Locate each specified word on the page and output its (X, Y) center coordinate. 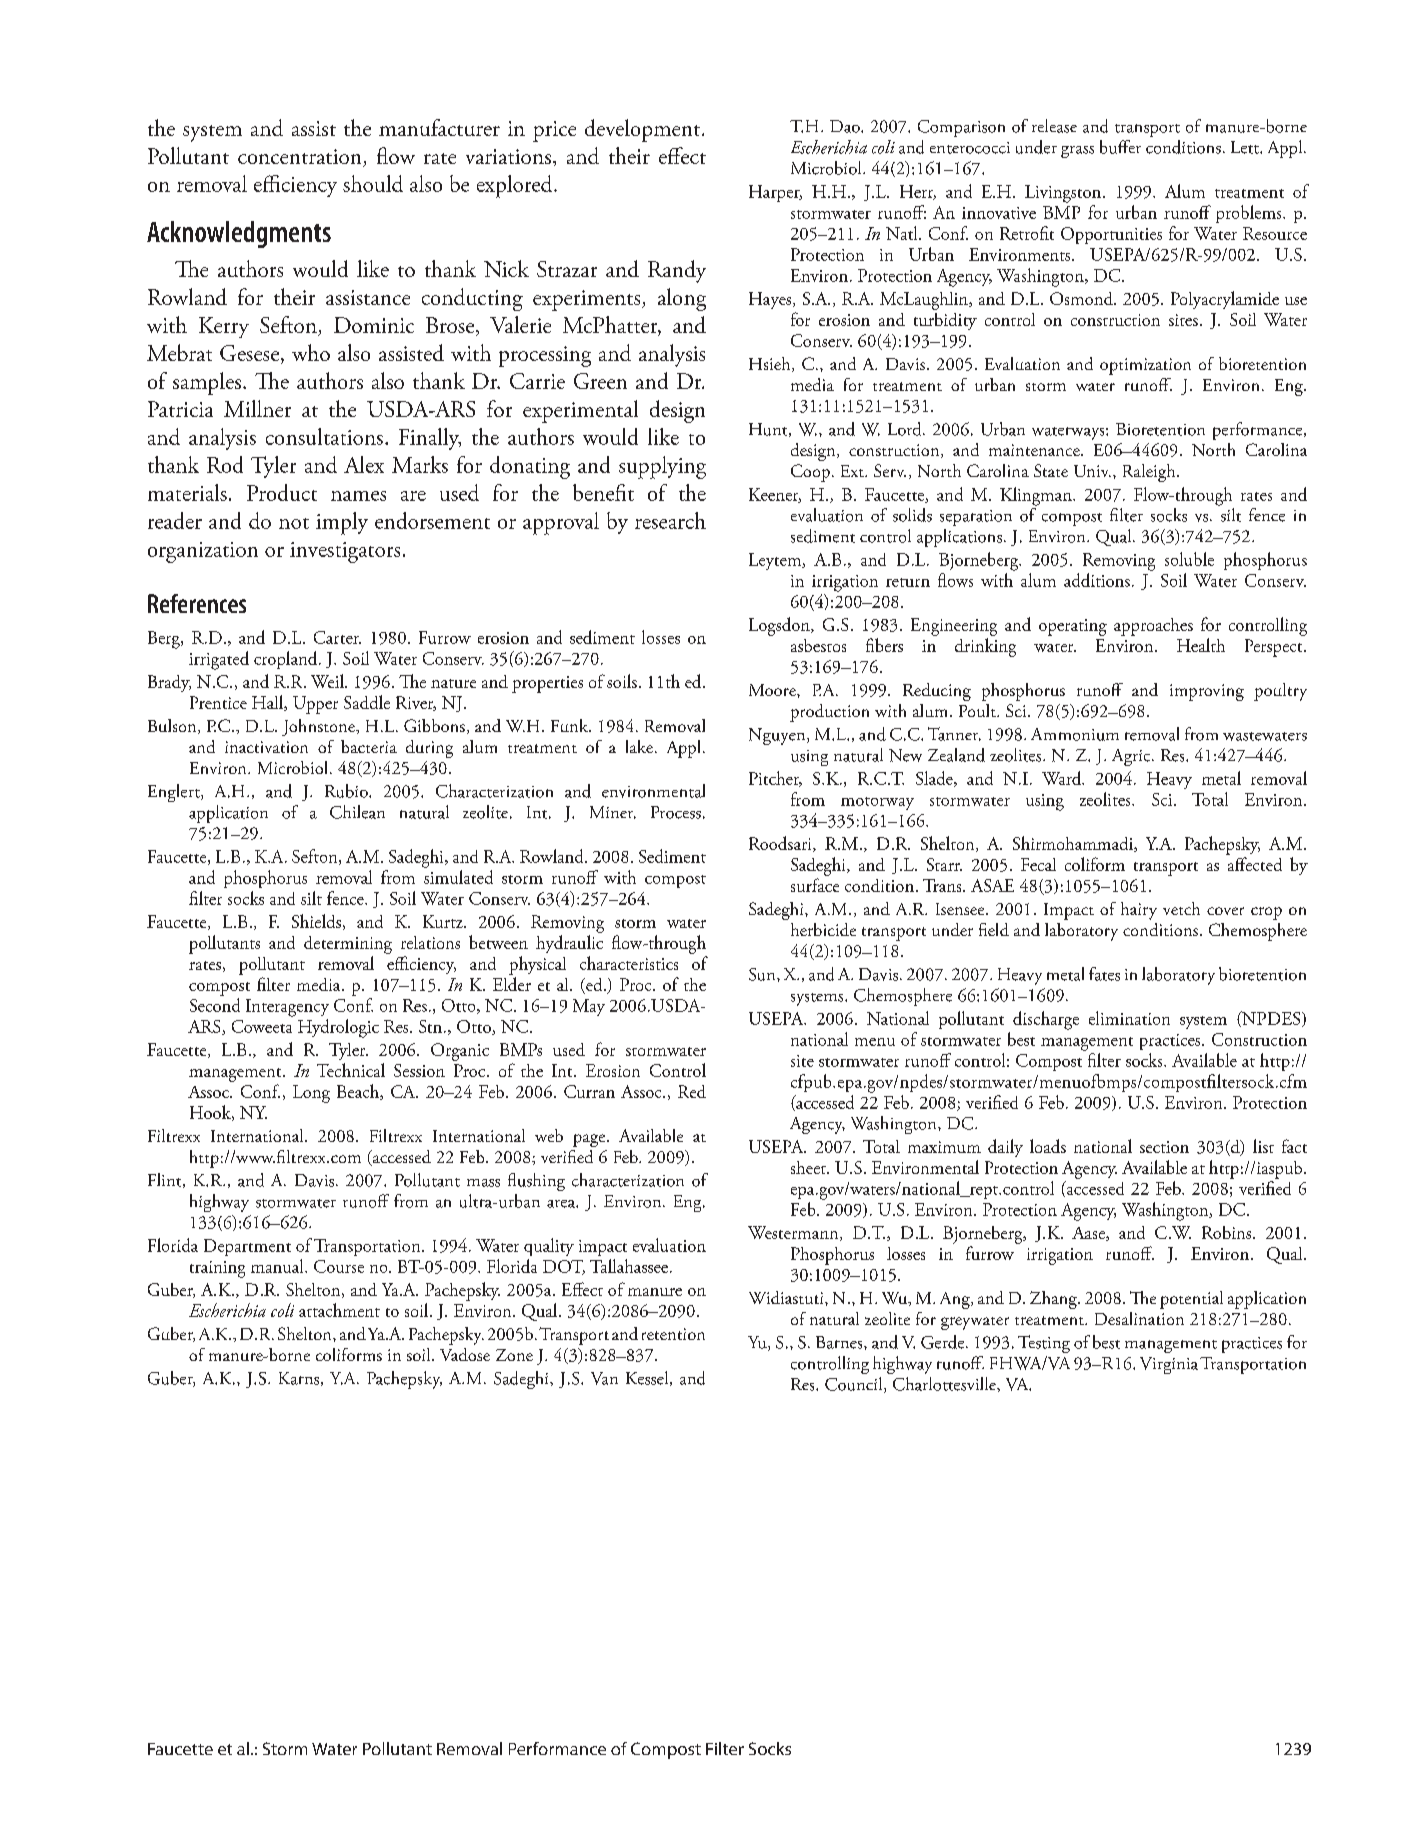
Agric (1132, 757)
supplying (662, 467)
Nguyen (778, 736)
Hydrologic (338, 1028)
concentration (299, 156)
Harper (775, 193)
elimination (1129, 1018)
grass (1077, 152)
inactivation (266, 747)
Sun (763, 974)
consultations (324, 436)
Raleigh (1150, 473)
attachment (339, 1310)
